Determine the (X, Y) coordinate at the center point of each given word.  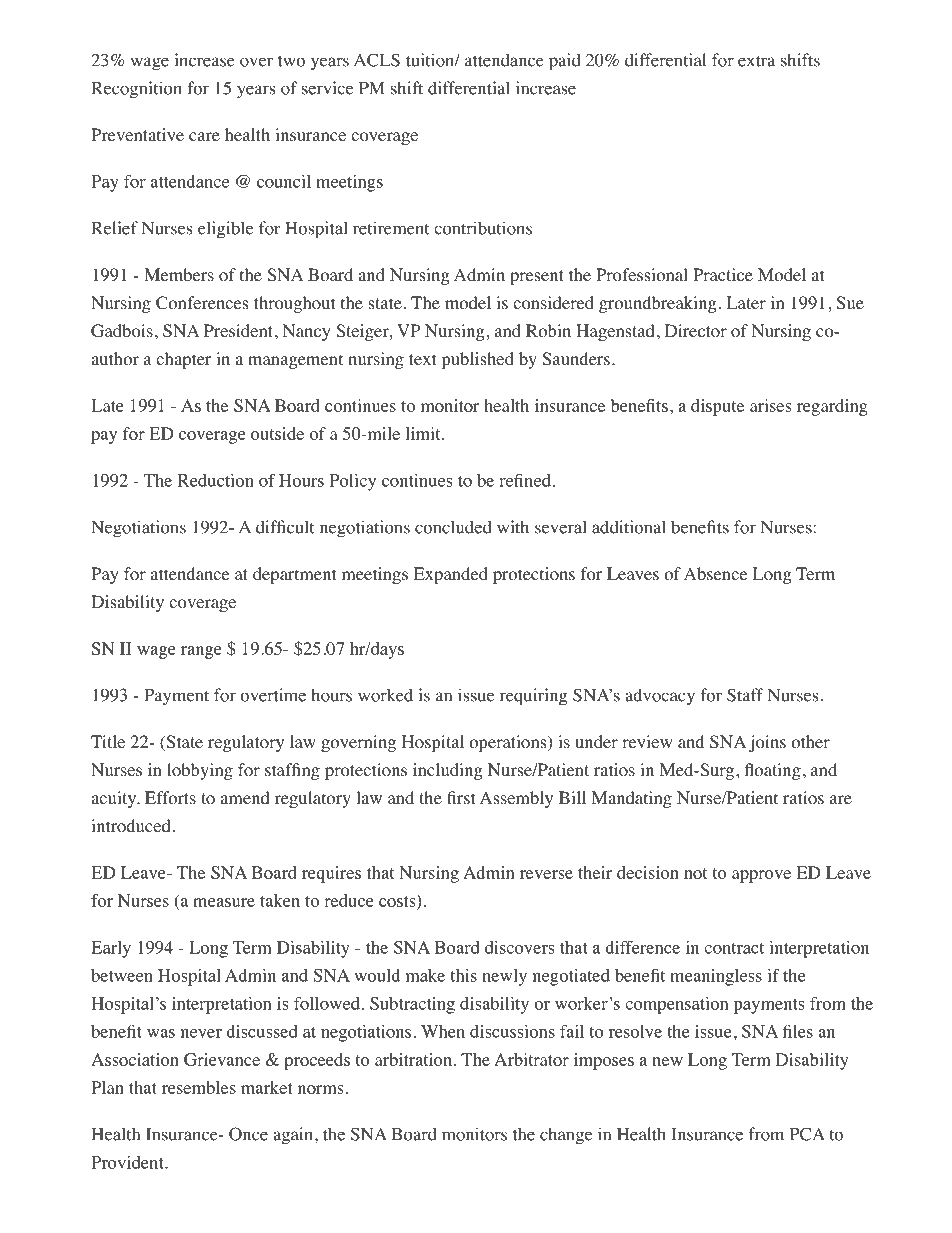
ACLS (377, 60)
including (448, 771)
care (204, 136)
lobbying (200, 771)
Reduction (215, 480)
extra (756, 61)
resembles (199, 1087)
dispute (717, 407)
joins (767, 743)
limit (424, 433)
